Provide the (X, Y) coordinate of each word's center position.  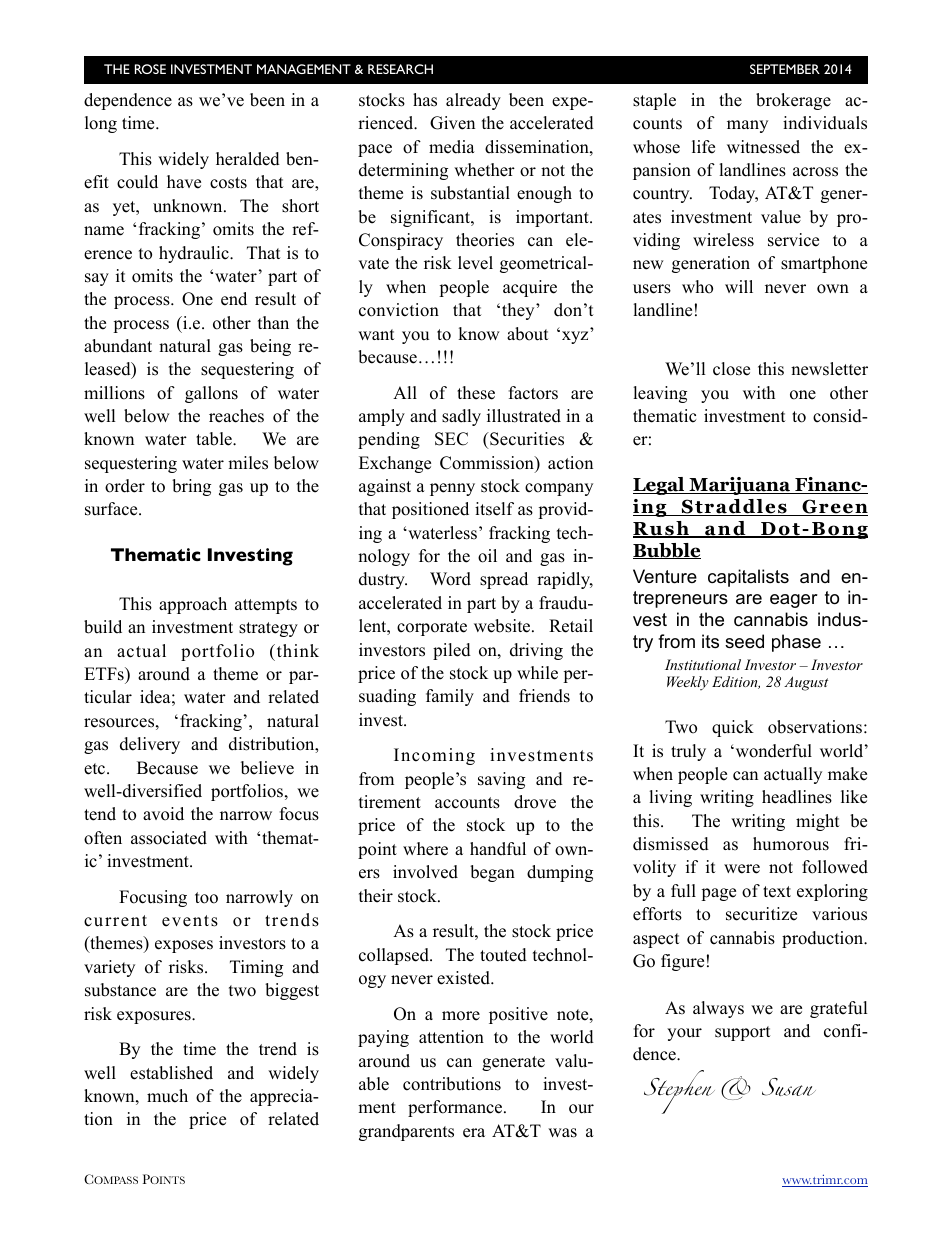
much (167, 1096)
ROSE (150, 69)
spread (504, 580)
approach (193, 605)
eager (794, 601)
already (473, 101)
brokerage (793, 101)
